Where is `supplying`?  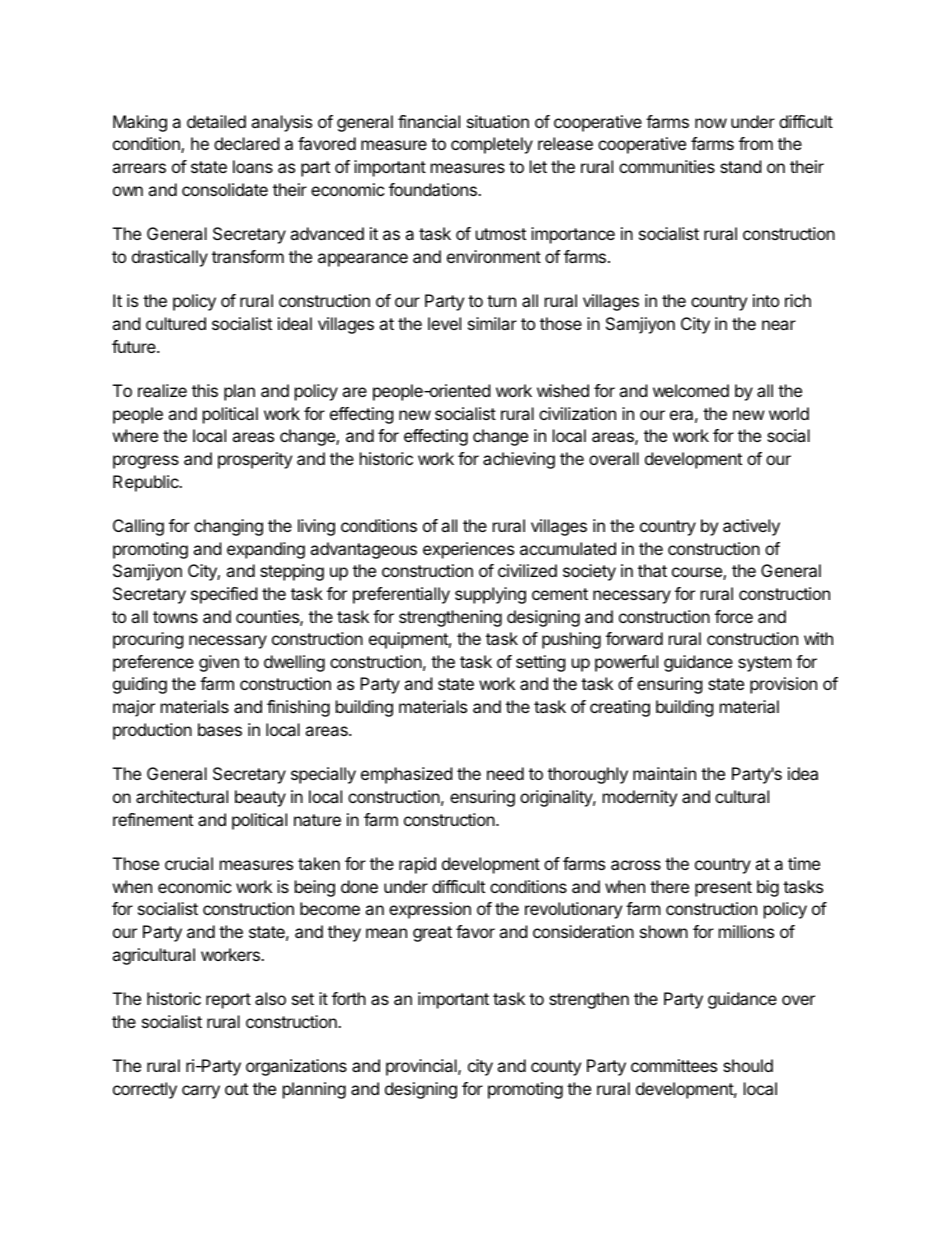 supplying is located at coordinates (490, 595).
